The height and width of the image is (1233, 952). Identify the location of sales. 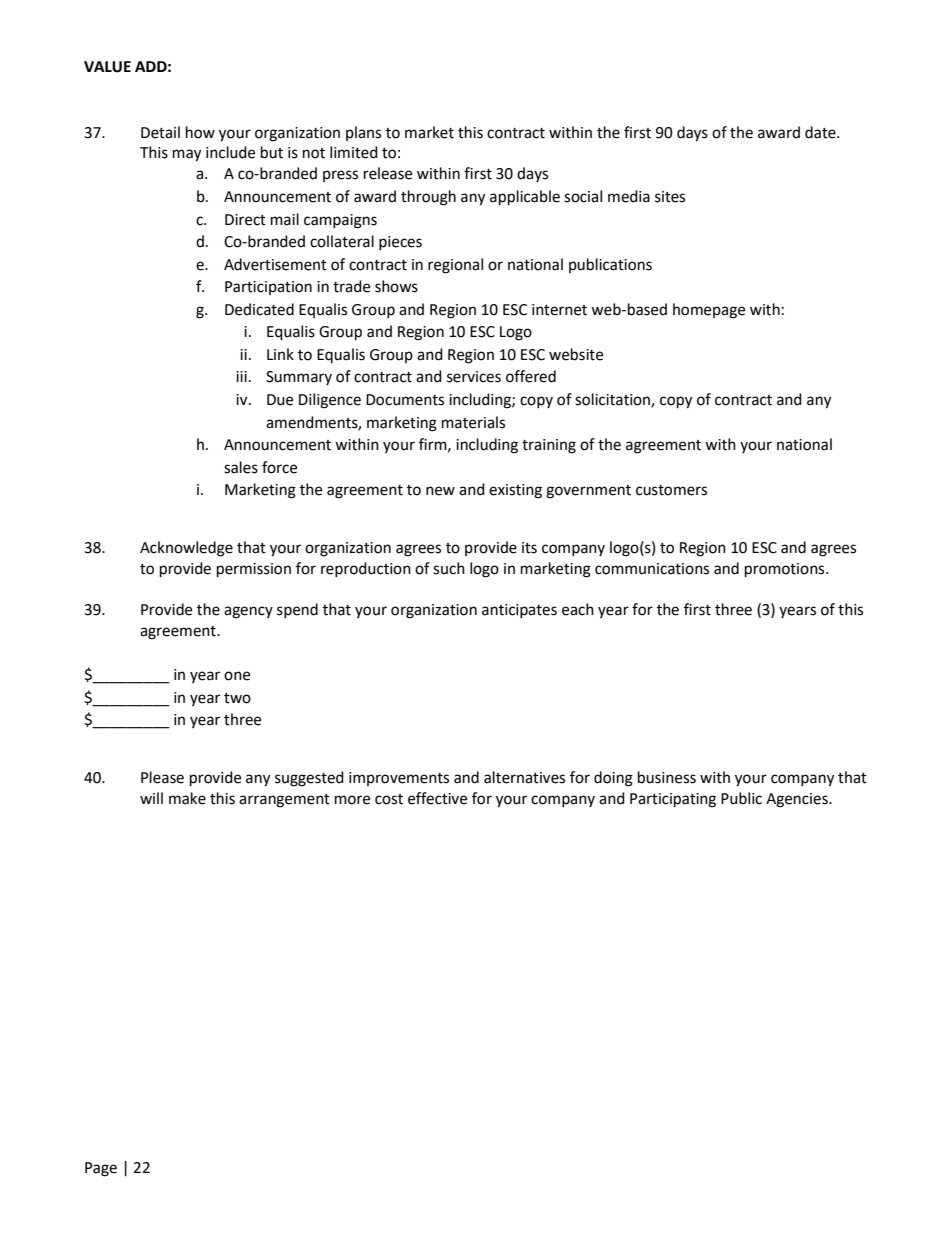
(241, 467).
